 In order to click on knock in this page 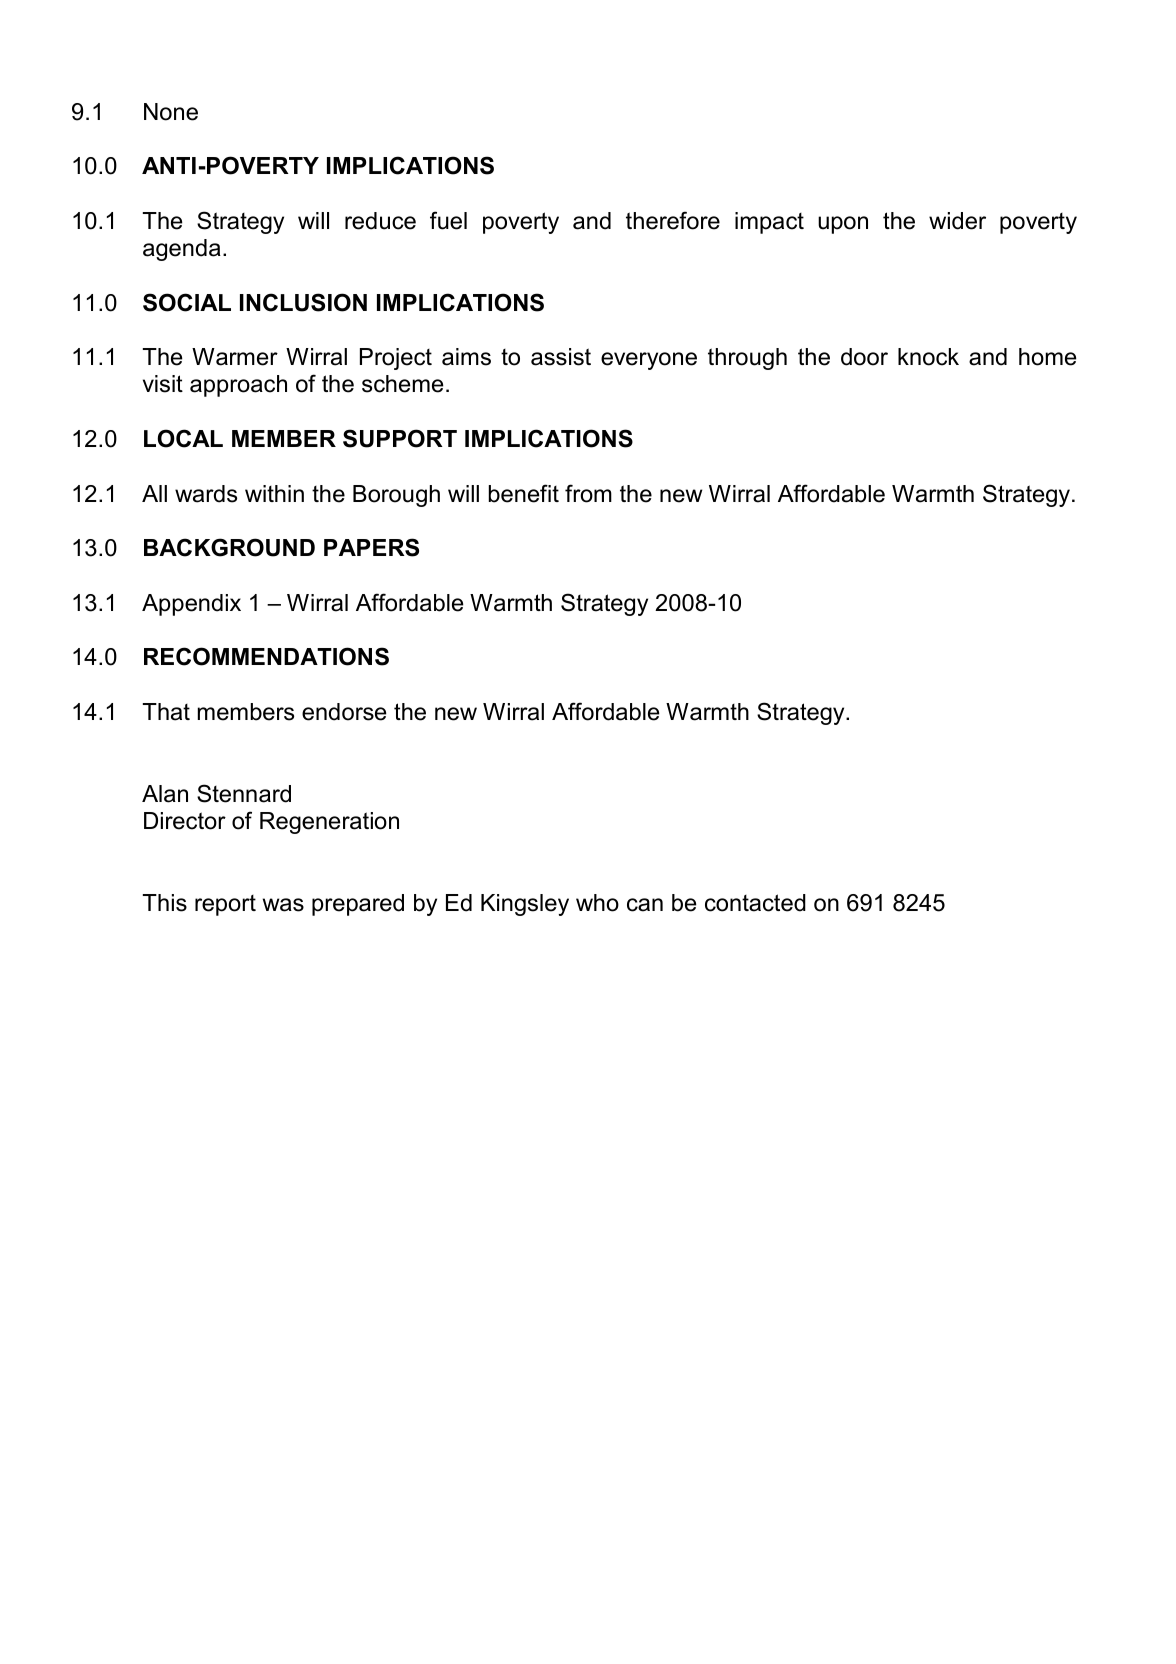, I will do `click(928, 357)`.
